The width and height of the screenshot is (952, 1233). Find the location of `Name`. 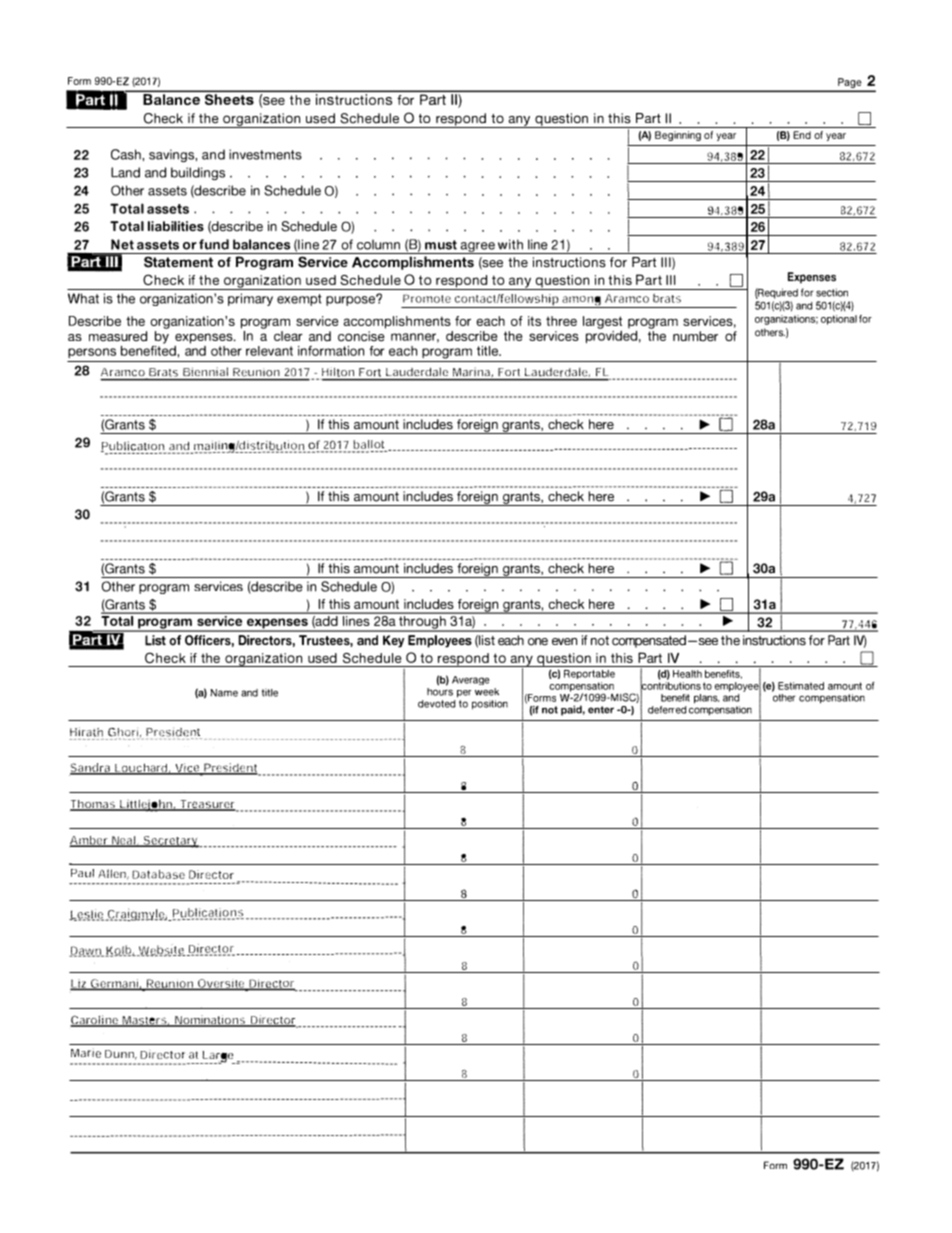

Name is located at coordinates (224, 693).
